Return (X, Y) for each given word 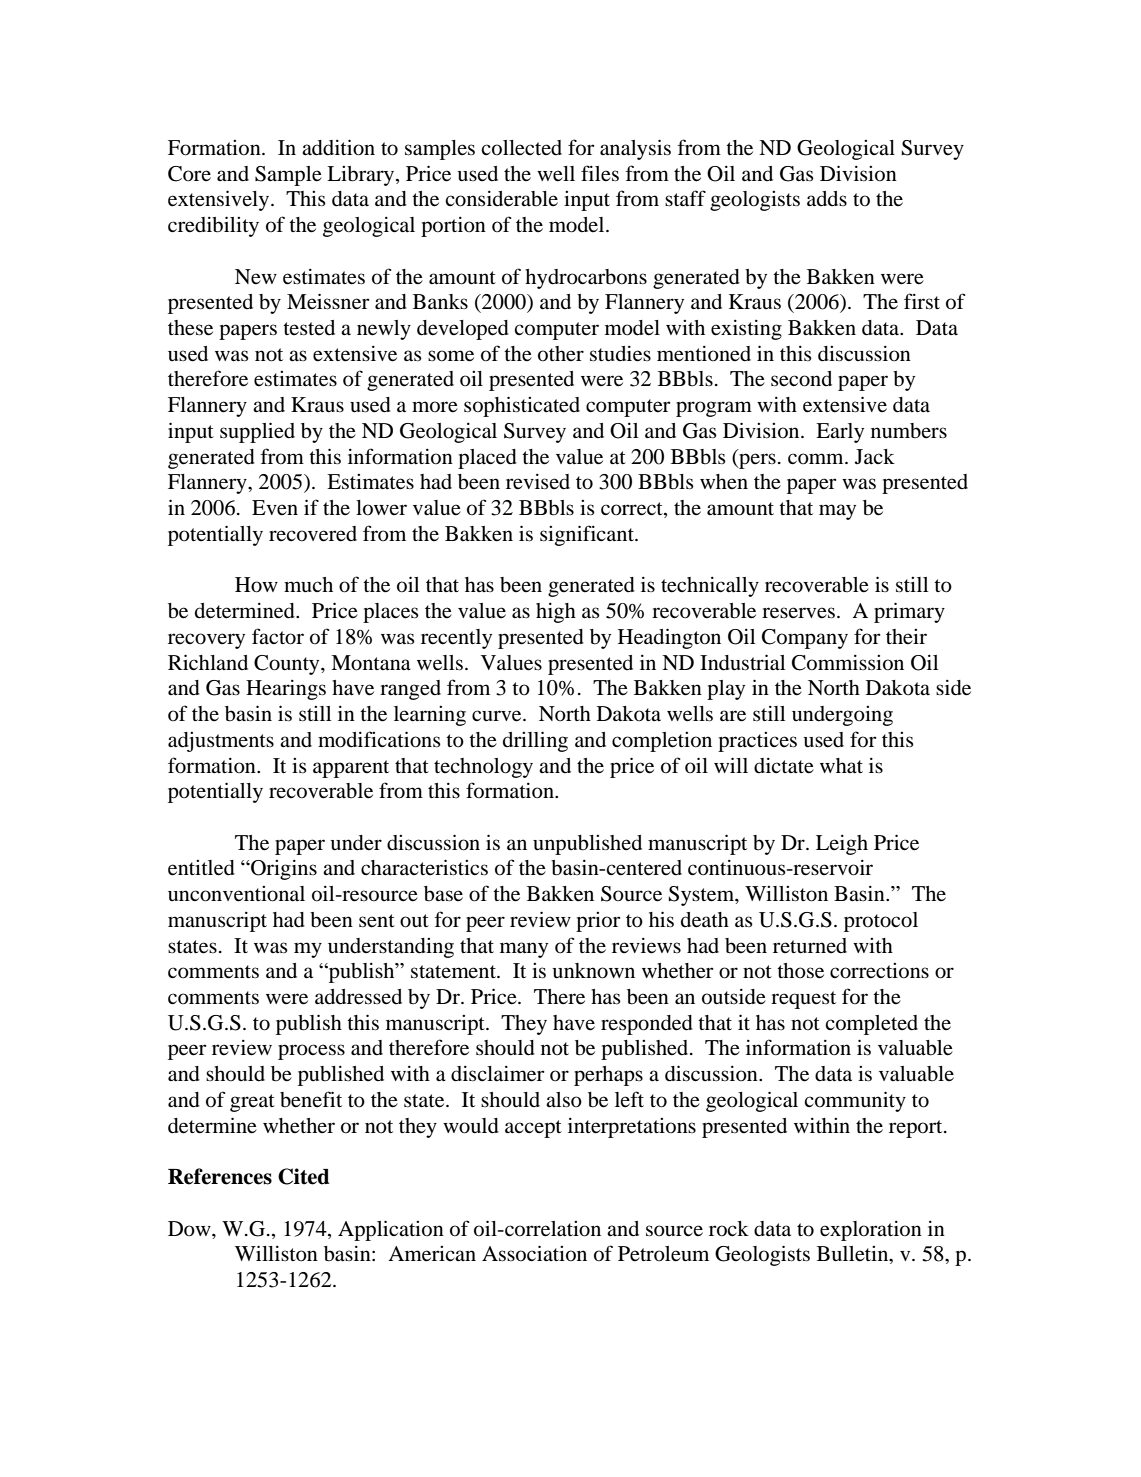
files (600, 173)
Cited (304, 1176)
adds (827, 198)
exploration (871, 1231)
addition (338, 147)
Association (534, 1253)
